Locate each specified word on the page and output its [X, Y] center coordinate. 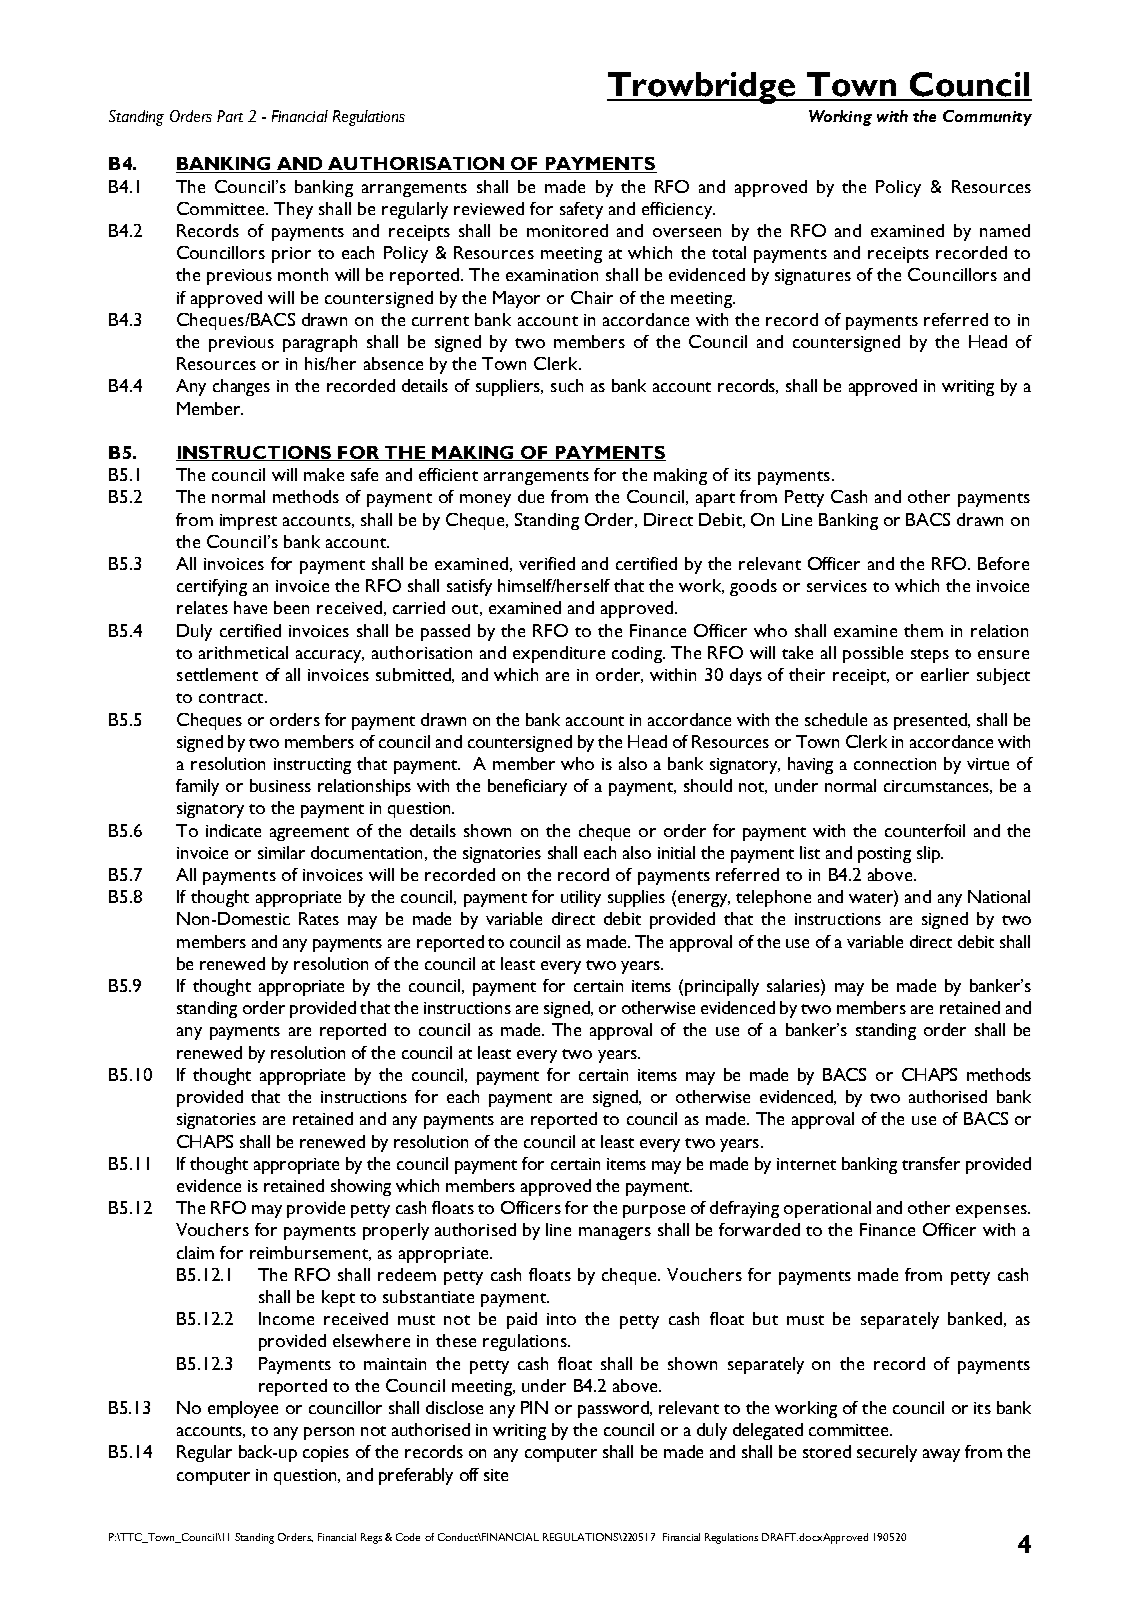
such [567, 385]
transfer [931, 1163]
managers [615, 1233]
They [293, 210]
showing [361, 1187]
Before [1003, 563]
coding [638, 654]
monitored [567, 230]
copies [326, 1454]
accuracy [330, 656]
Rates [319, 918]
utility [581, 898]
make [324, 474]
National [999, 896]
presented [932, 721]
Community [987, 118]
